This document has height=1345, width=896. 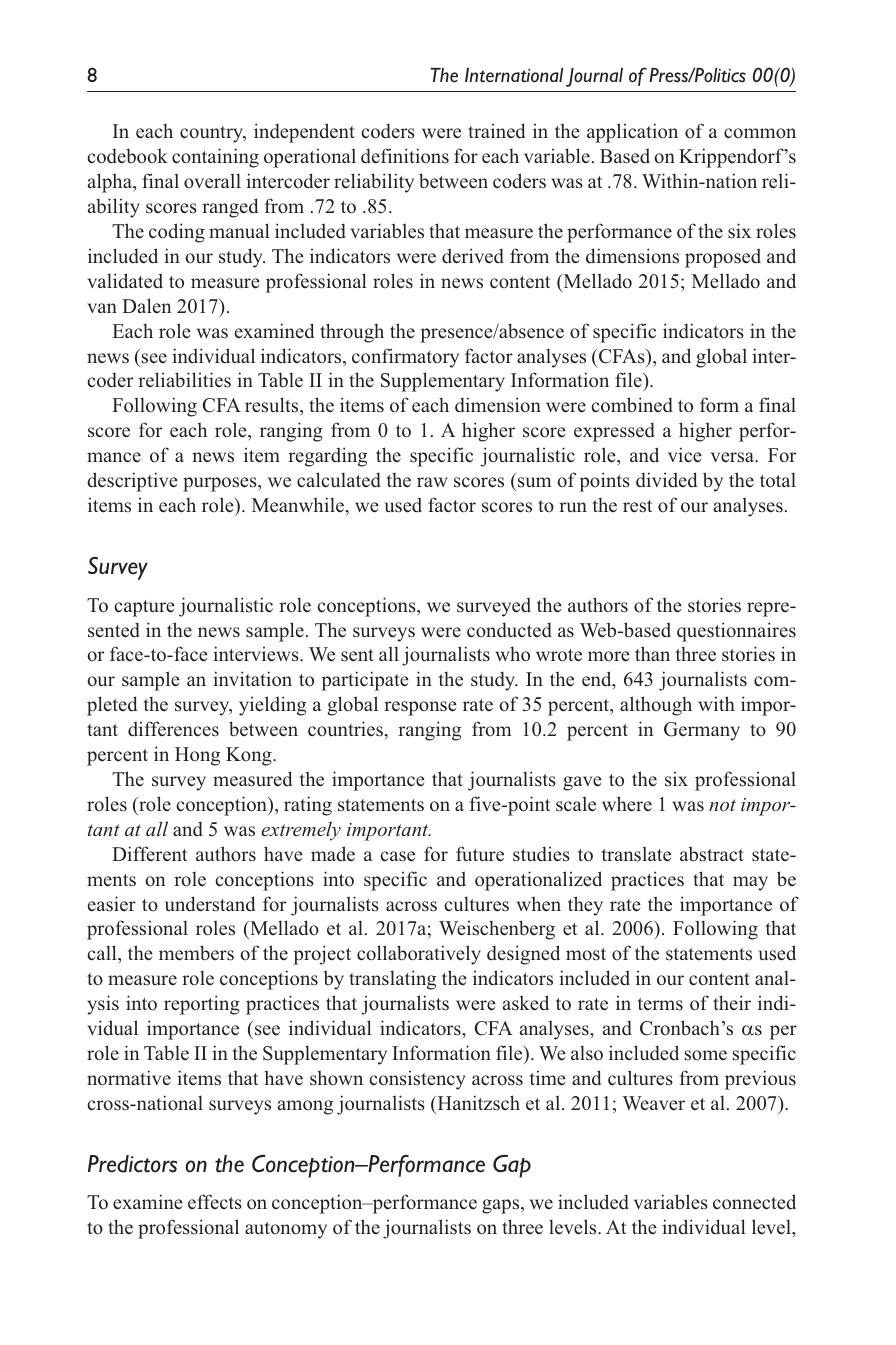 I want to click on definitions, so click(x=405, y=156).
